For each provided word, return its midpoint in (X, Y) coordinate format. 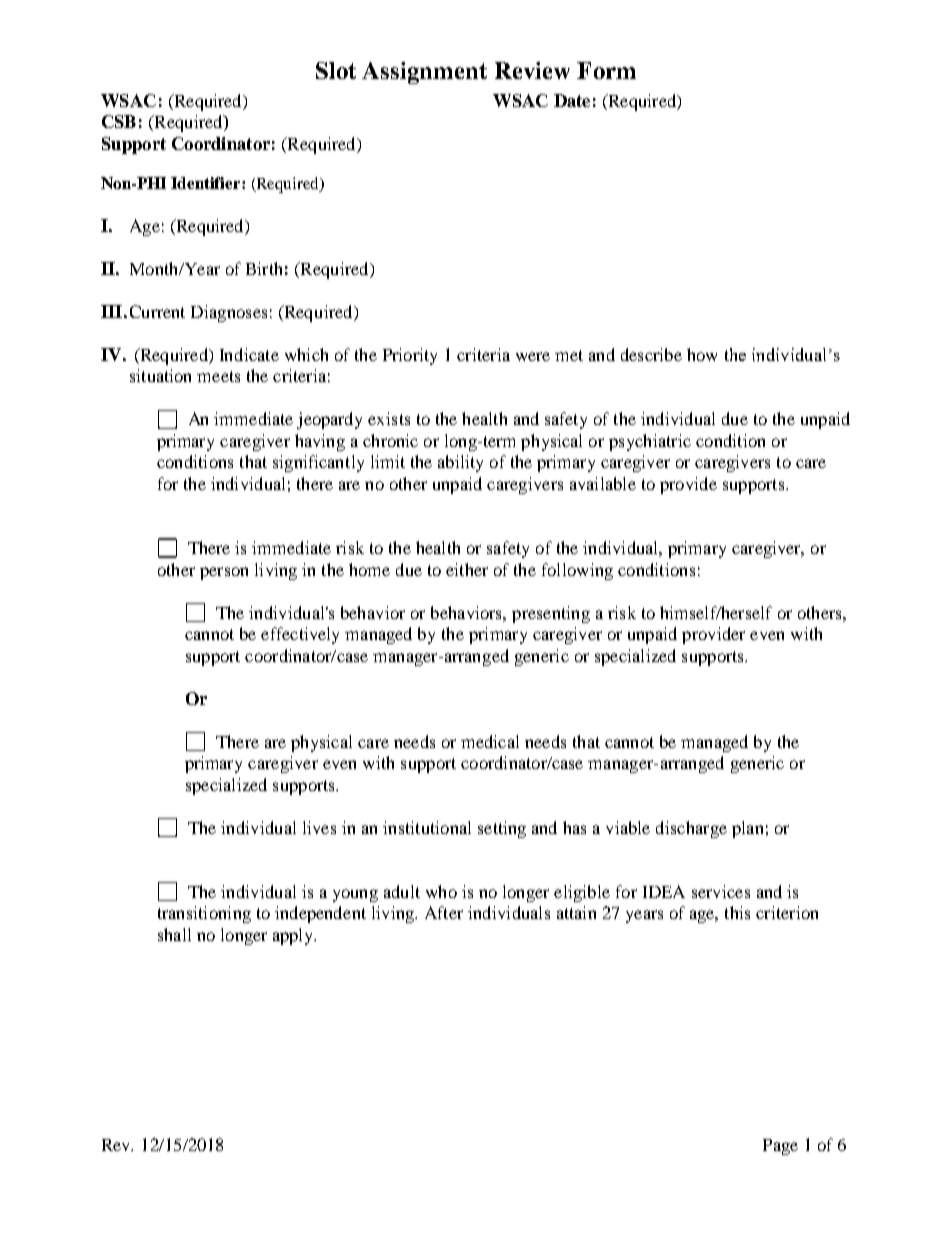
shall (174, 934)
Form (606, 70)
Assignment (424, 73)
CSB (119, 121)
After (444, 912)
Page (780, 1147)
